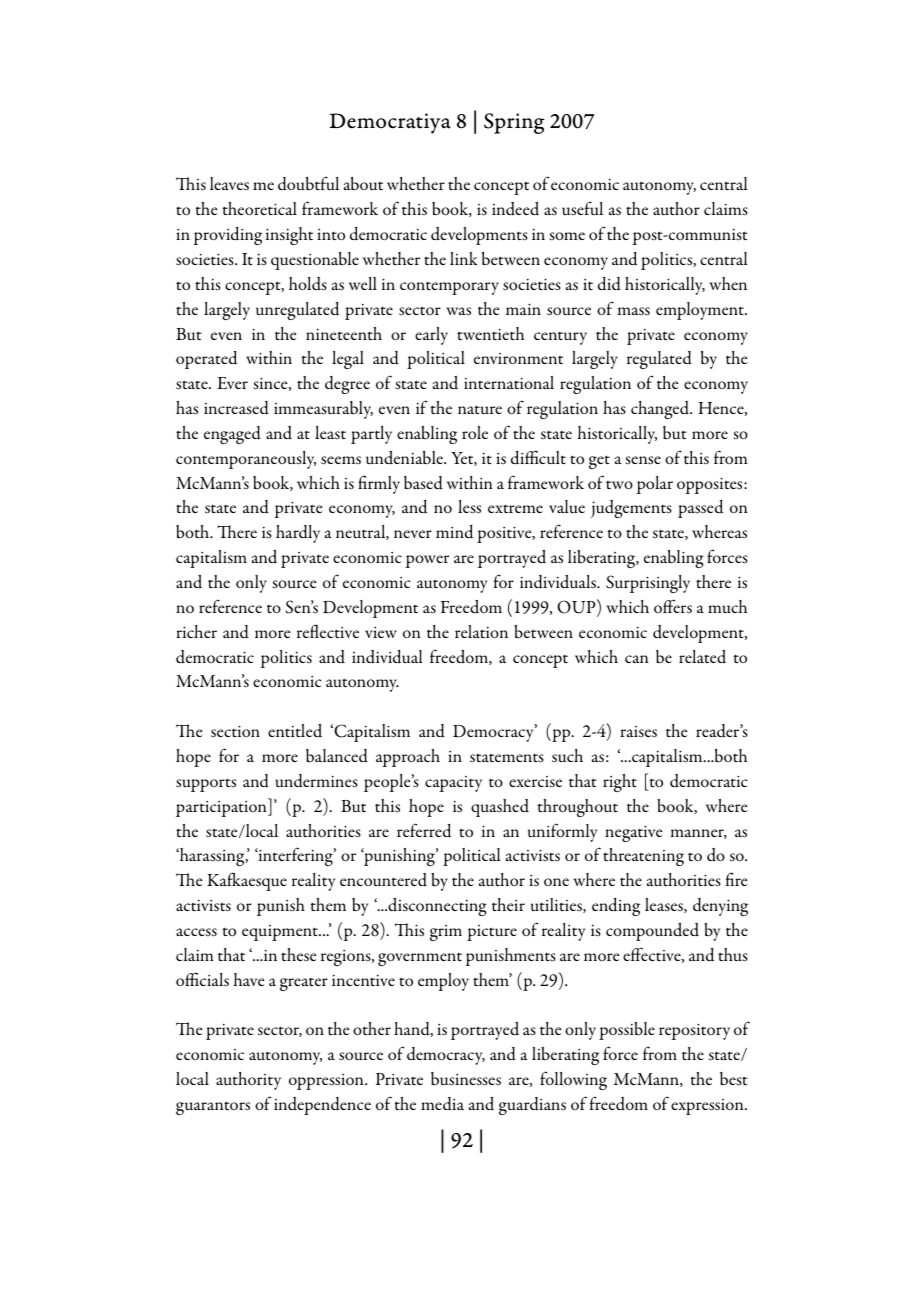 The image size is (924, 1308). Describe the element at coordinates (481, 632) in the page. I see `relation` at that location.
